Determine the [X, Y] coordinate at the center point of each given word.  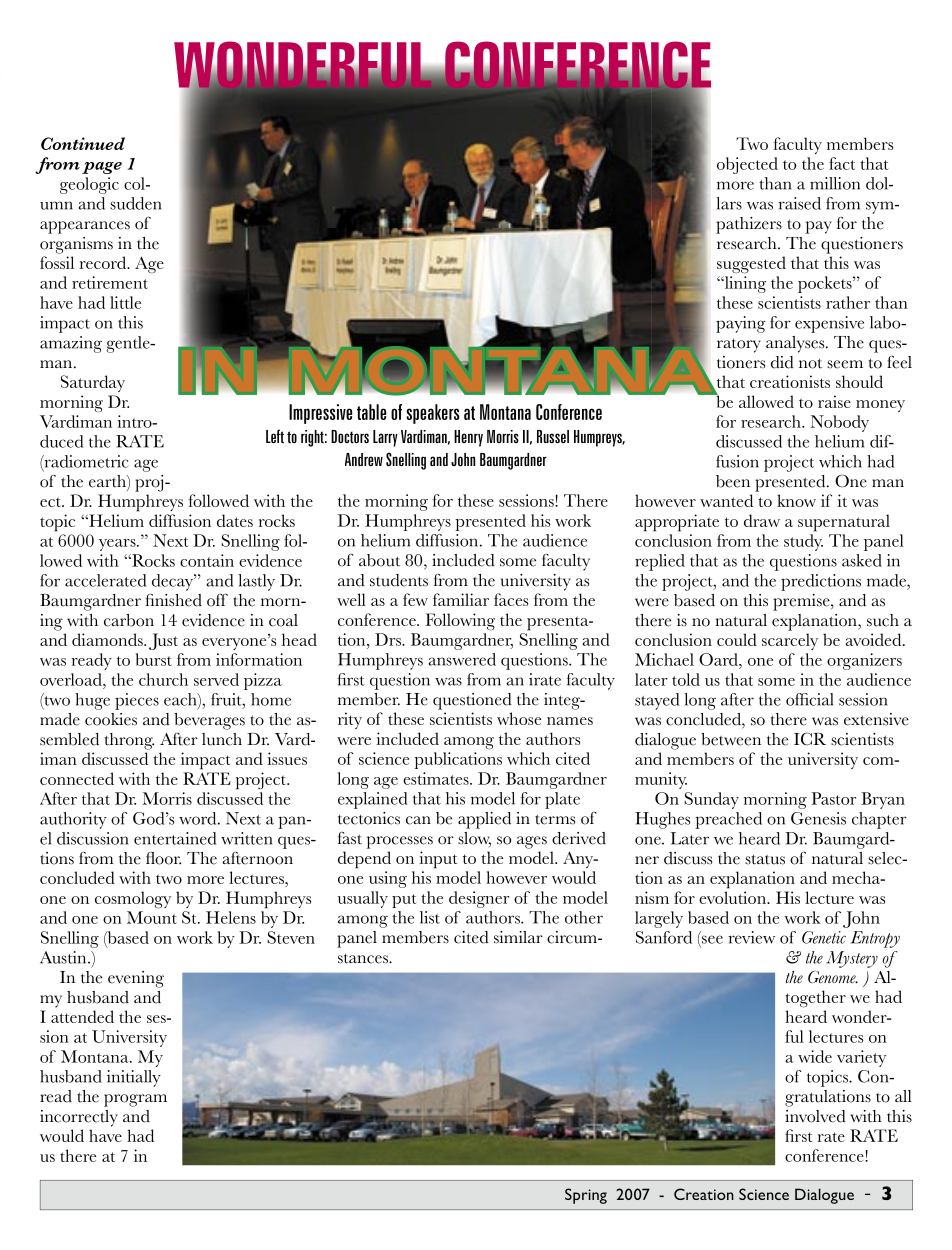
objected [747, 165]
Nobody [839, 423]
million [835, 183]
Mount [152, 917]
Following [460, 621]
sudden [136, 203]
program [135, 1100]
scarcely [790, 641]
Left [275, 436]
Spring [586, 1196]
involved [815, 1116]
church [163, 679]
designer [479, 899]
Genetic [824, 937]
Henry [468, 438]
